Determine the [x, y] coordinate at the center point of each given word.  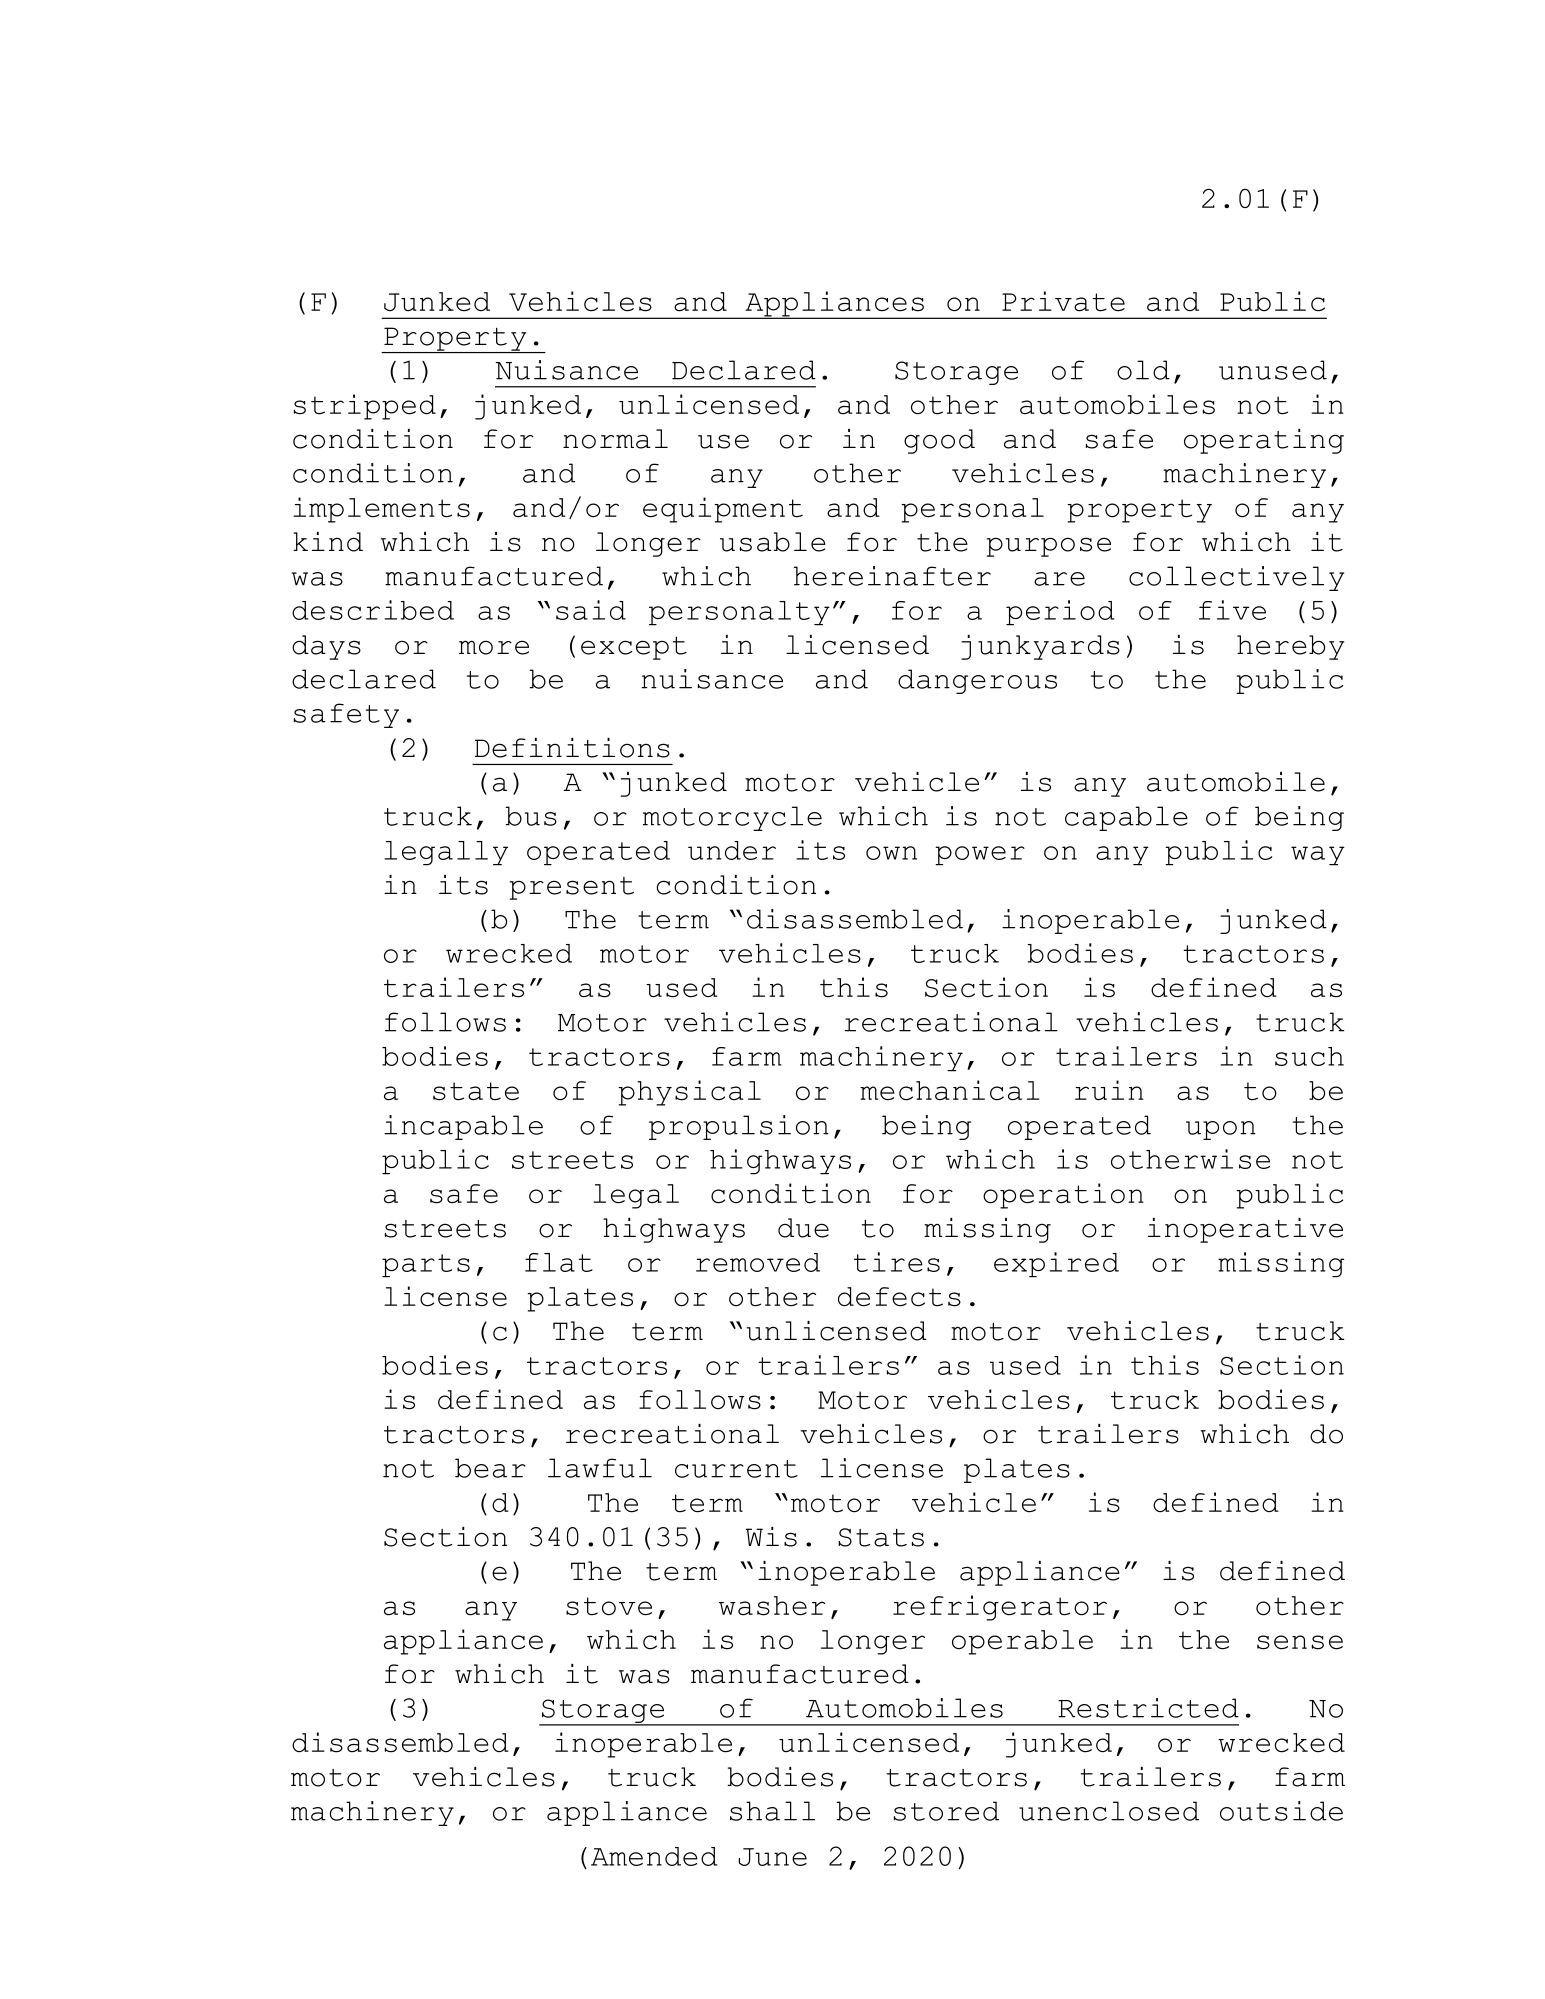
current [736, 1469]
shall [772, 1811]
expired [1056, 1265]
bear [490, 1468]
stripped [365, 407]
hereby [1291, 647]
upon [1221, 1130]
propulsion [739, 1127]
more [494, 647]
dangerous [977, 681]
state [476, 1091]
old [1143, 370]
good [939, 441]
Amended [654, 1856]
